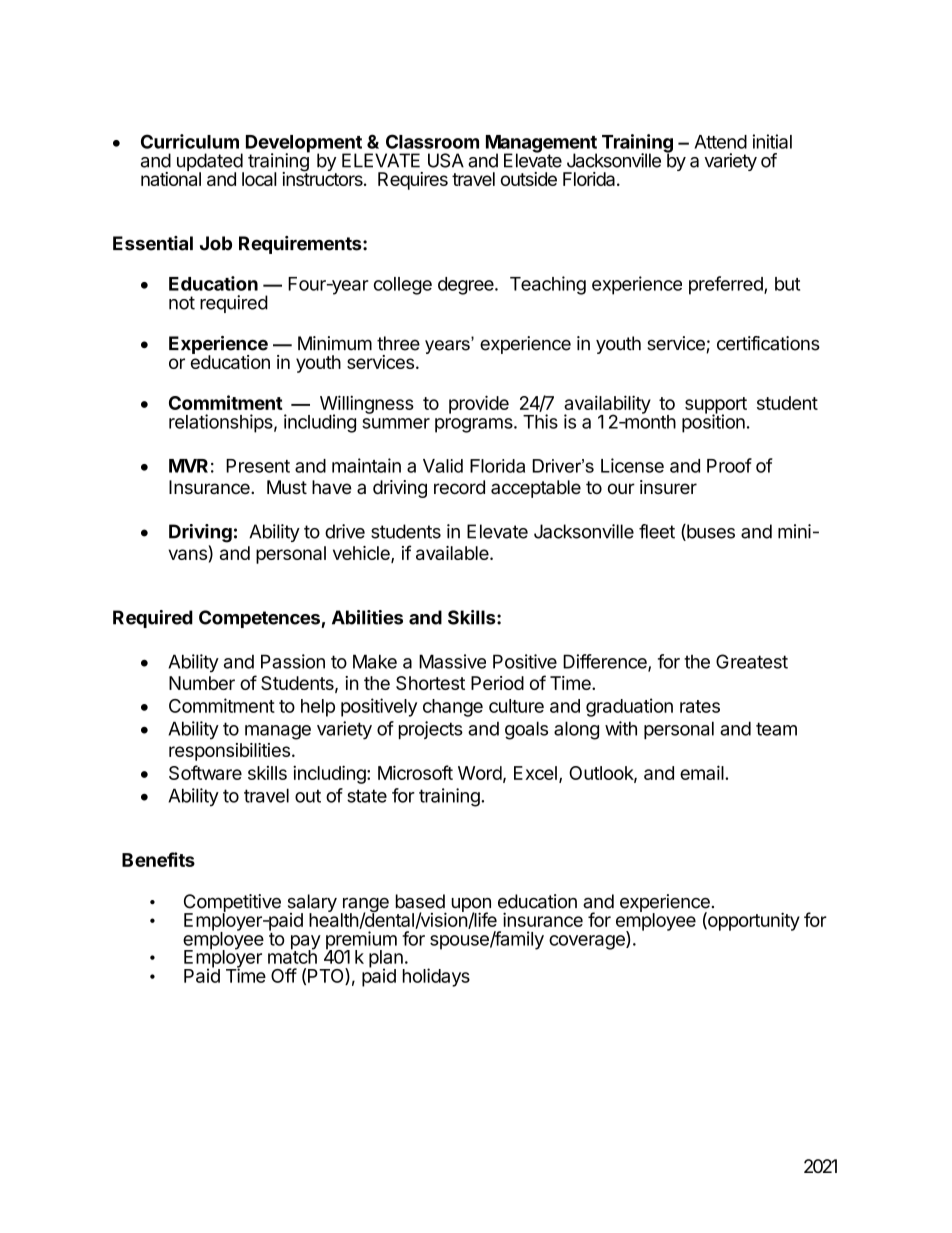  I want to click on not, so click(182, 303).
